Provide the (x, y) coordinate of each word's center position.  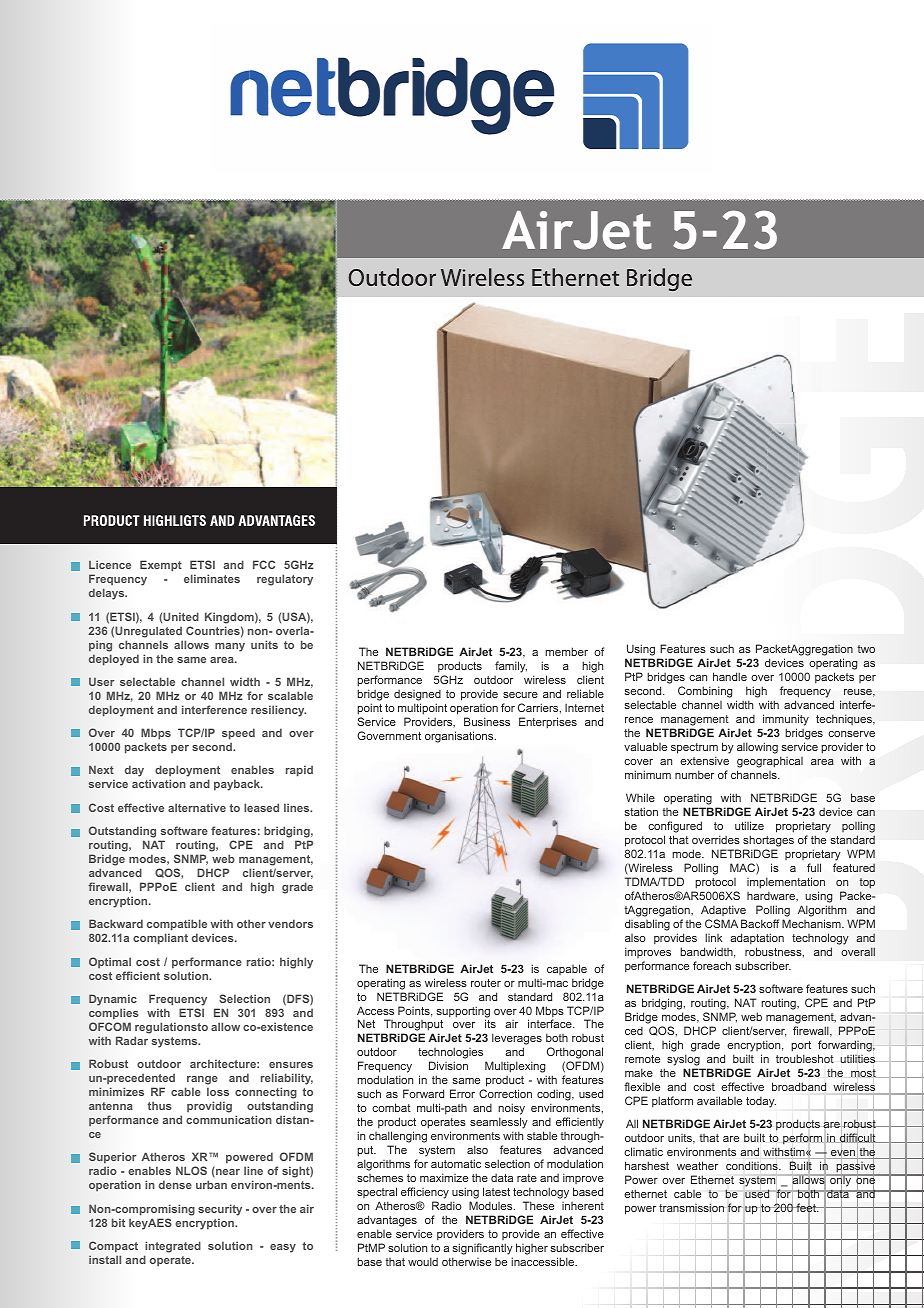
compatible (177, 926)
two (866, 649)
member (566, 651)
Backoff (760, 923)
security (220, 1210)
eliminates (212, 578)
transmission (691, 1207)
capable (567, 969)
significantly (482, 1250)
